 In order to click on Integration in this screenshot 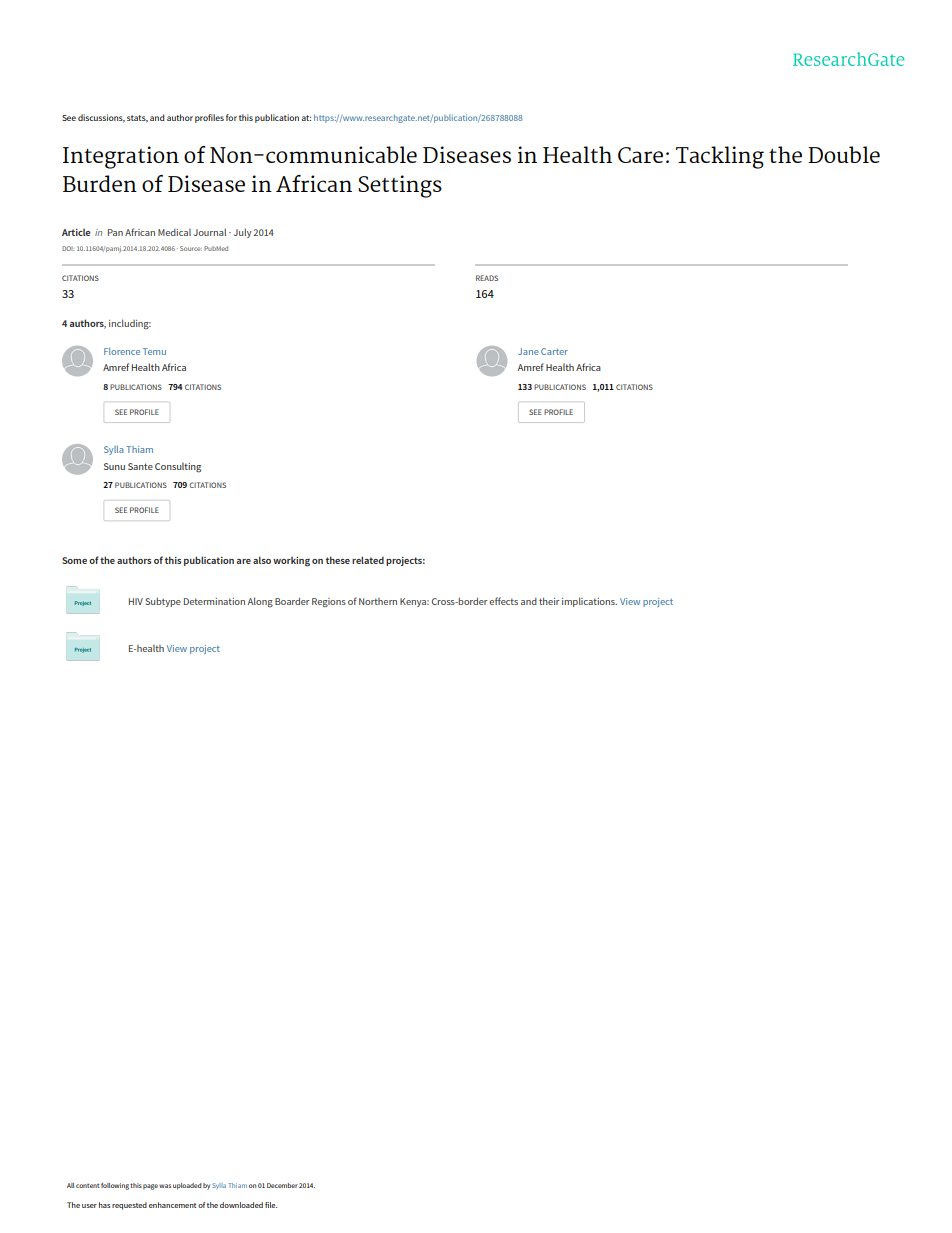, I will do `click(121, 157)`.
